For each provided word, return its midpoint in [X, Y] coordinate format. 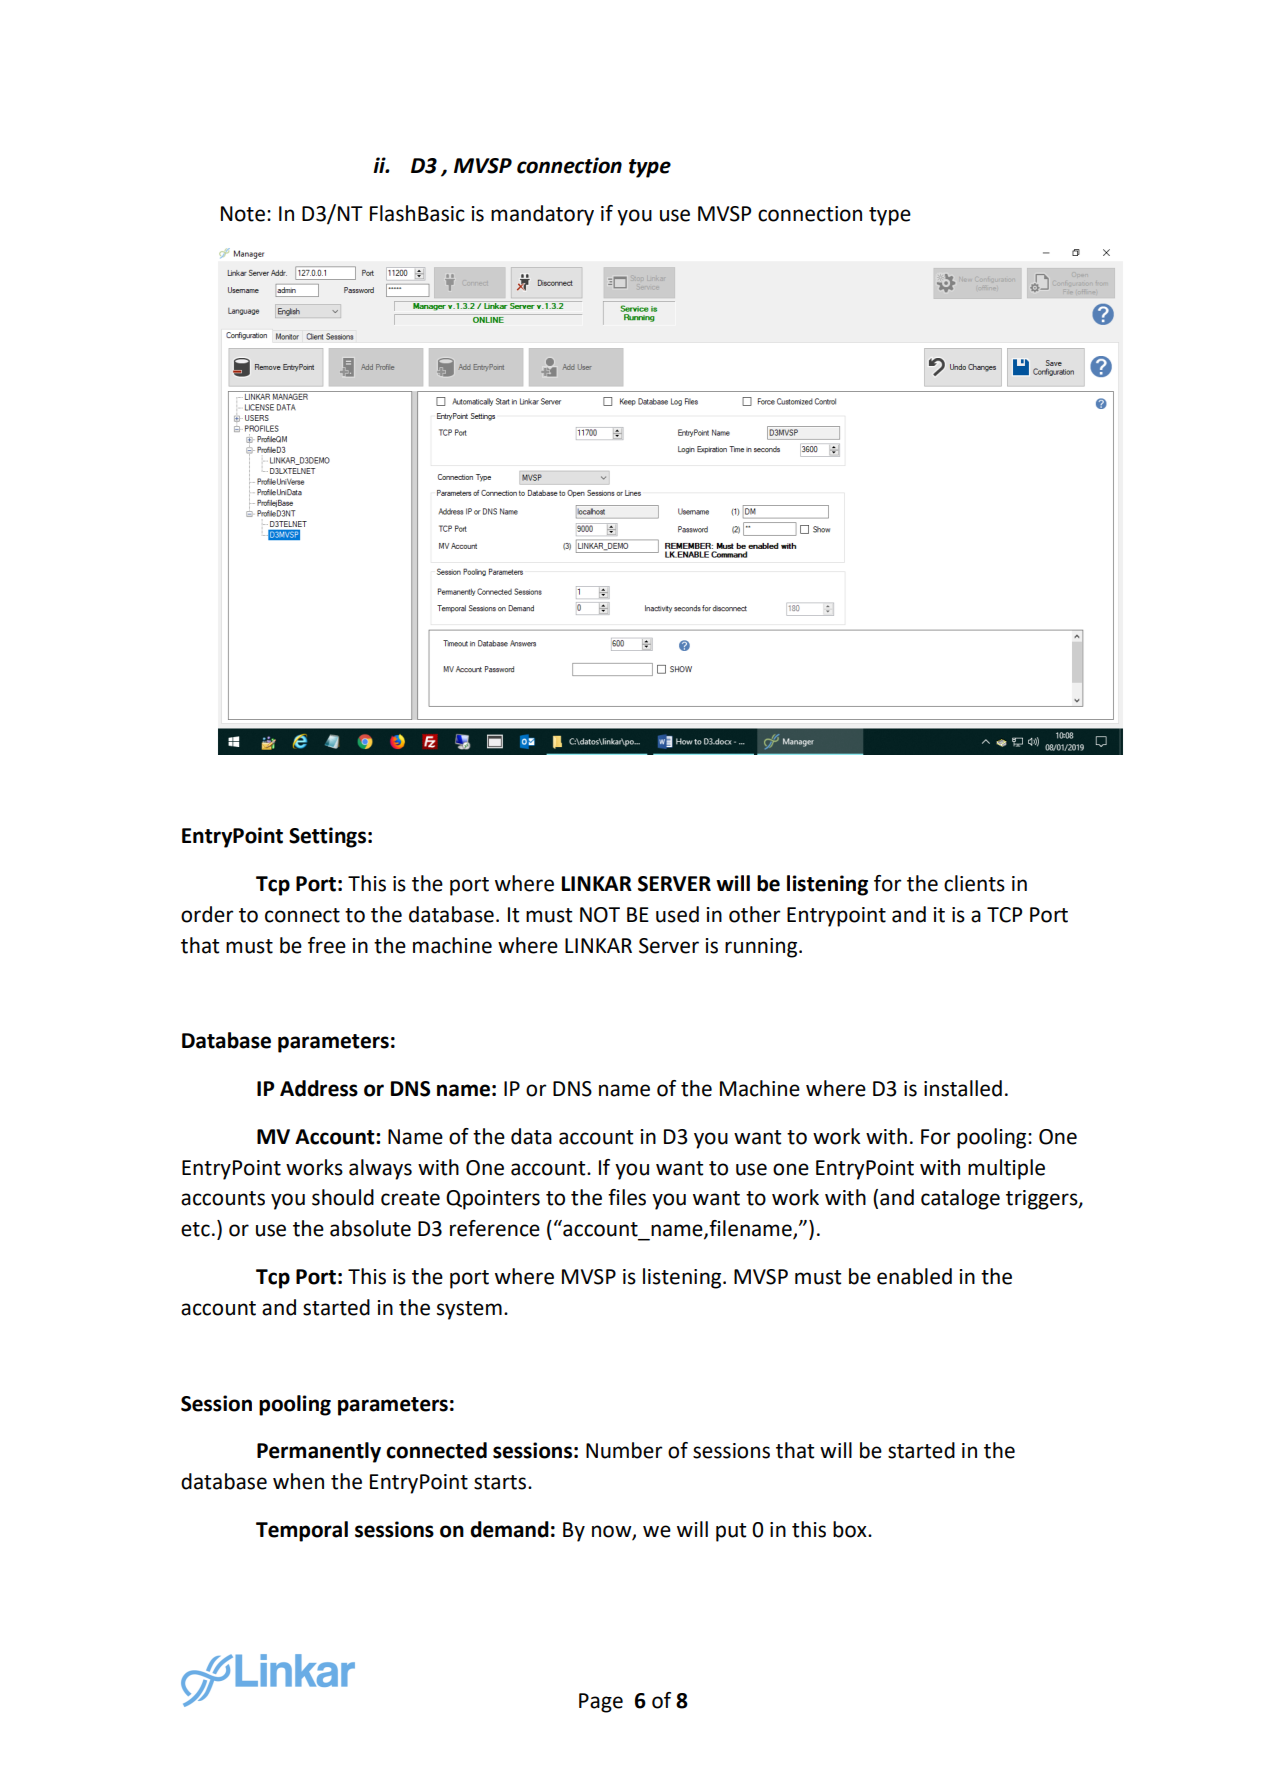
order [207, 914]
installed [963, 1088]
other [755, 914]
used [677, 914]
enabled [914, 1276]
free [327, 945]
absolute [370, 1228]
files [627, 1197]
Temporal [302, 1531]
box [851, 1529]
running [762, 948]
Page [601, 1703]
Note [243, 214]
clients [974, 883]
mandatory [542, 215]
